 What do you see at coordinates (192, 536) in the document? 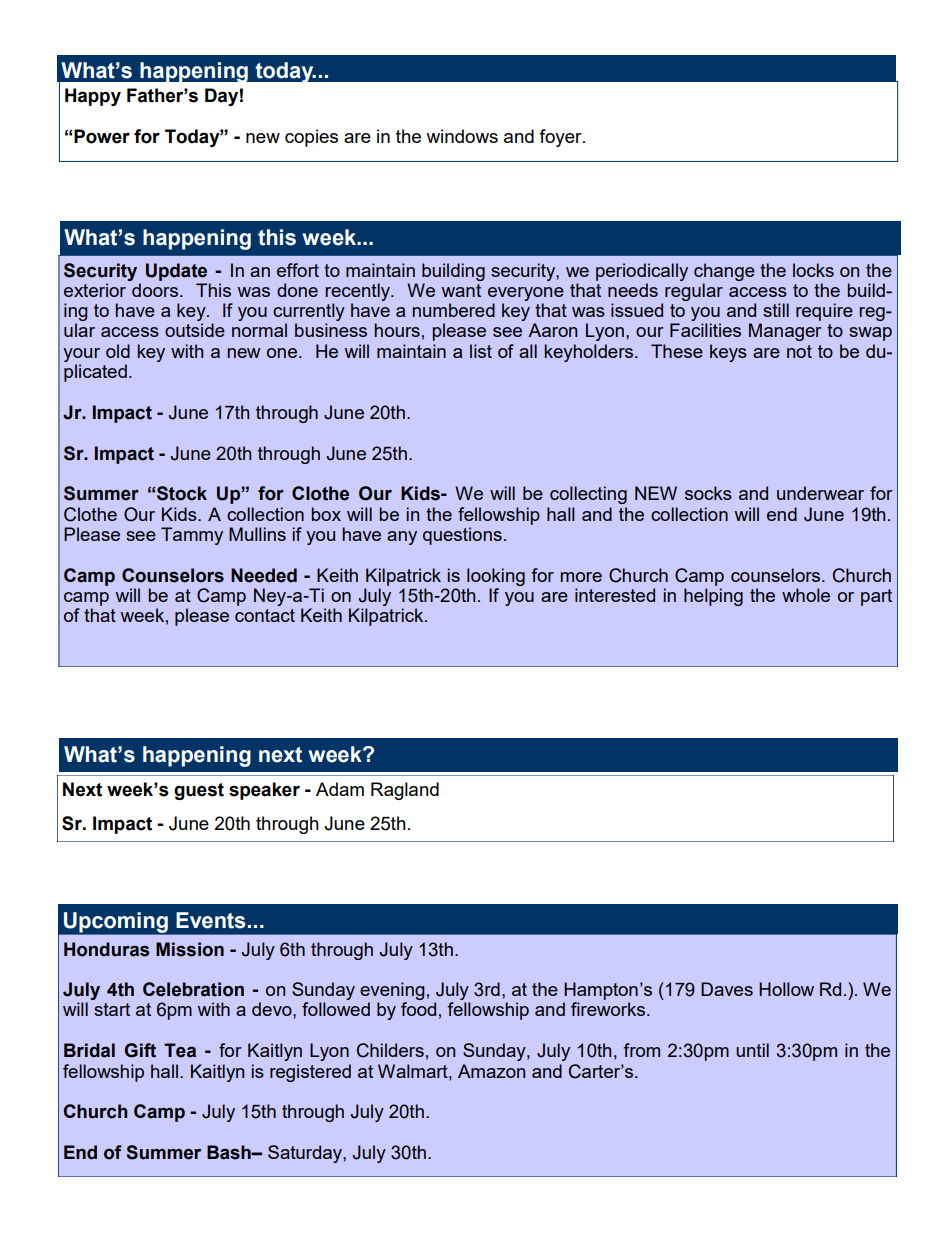
I see `Tammy` at bounding box center [192, 536].
